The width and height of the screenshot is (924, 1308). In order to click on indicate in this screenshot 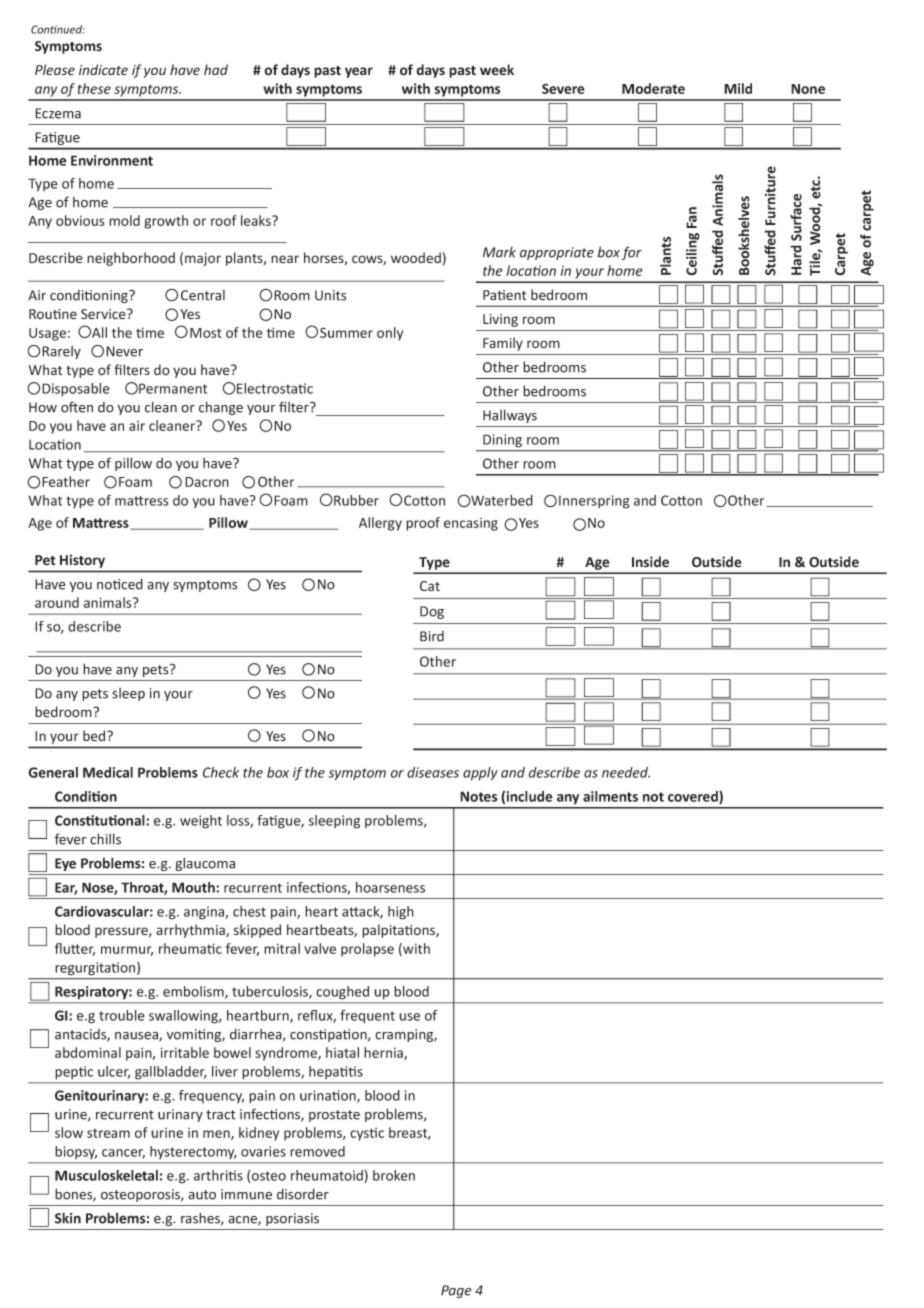, I will do `click(103, 69)`.
